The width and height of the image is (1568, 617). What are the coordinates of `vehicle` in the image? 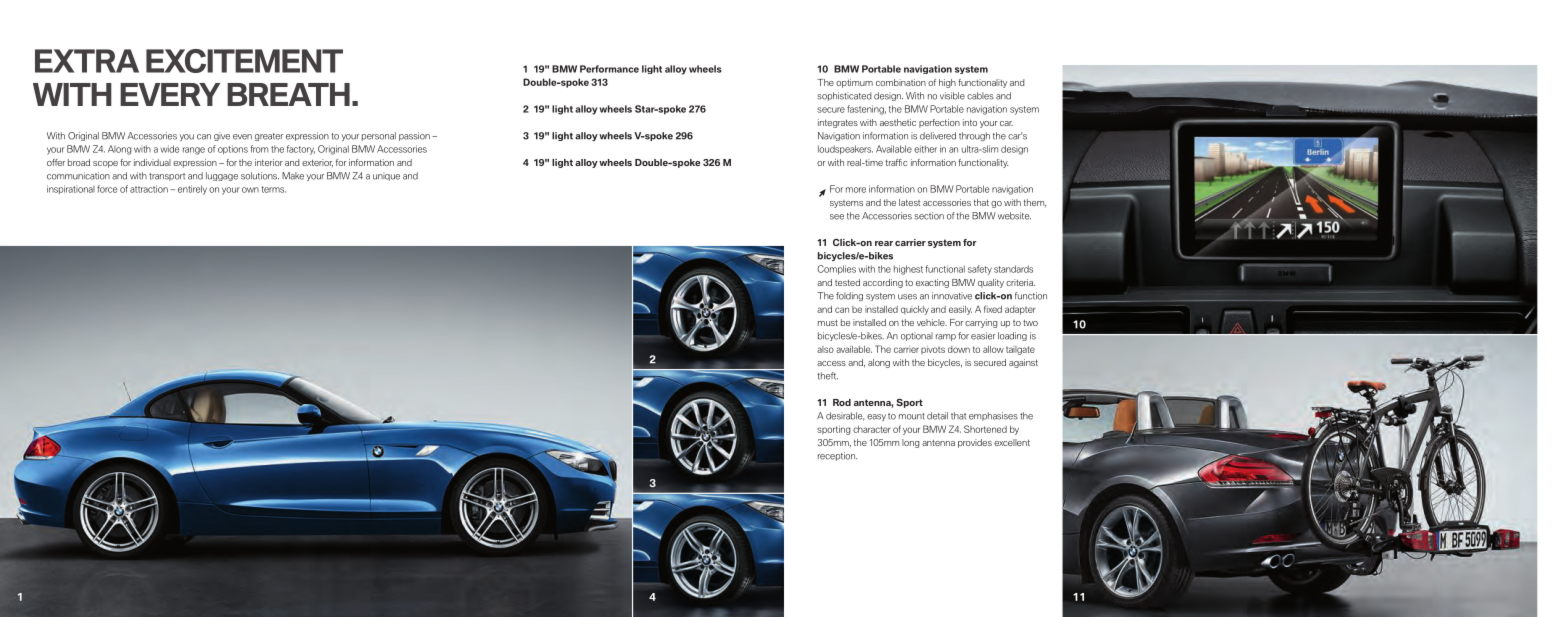 It's located at (932, 322).
